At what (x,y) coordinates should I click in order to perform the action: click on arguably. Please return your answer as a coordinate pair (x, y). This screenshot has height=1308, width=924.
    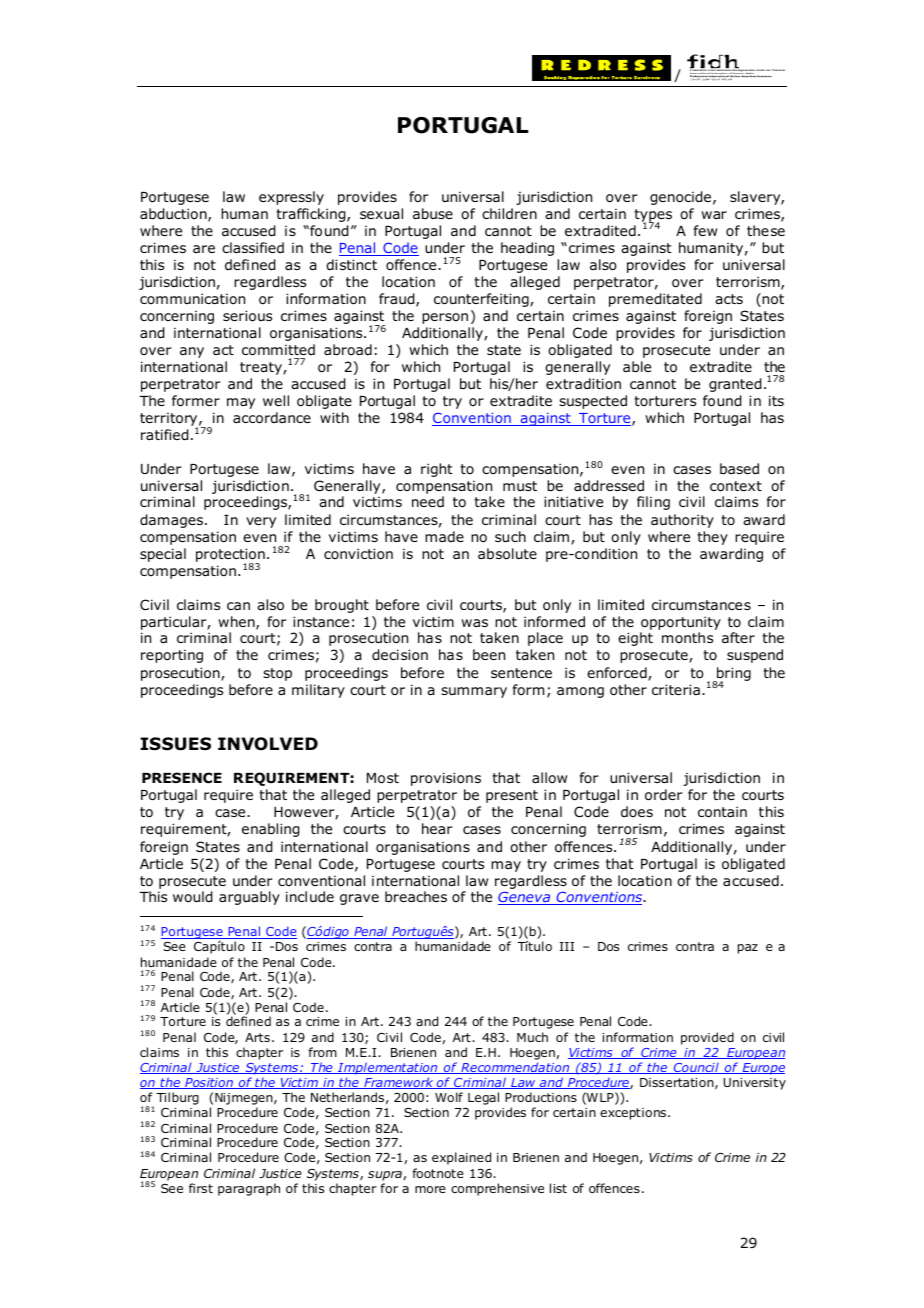
    Looking at the image, I should click on (249, 898).
